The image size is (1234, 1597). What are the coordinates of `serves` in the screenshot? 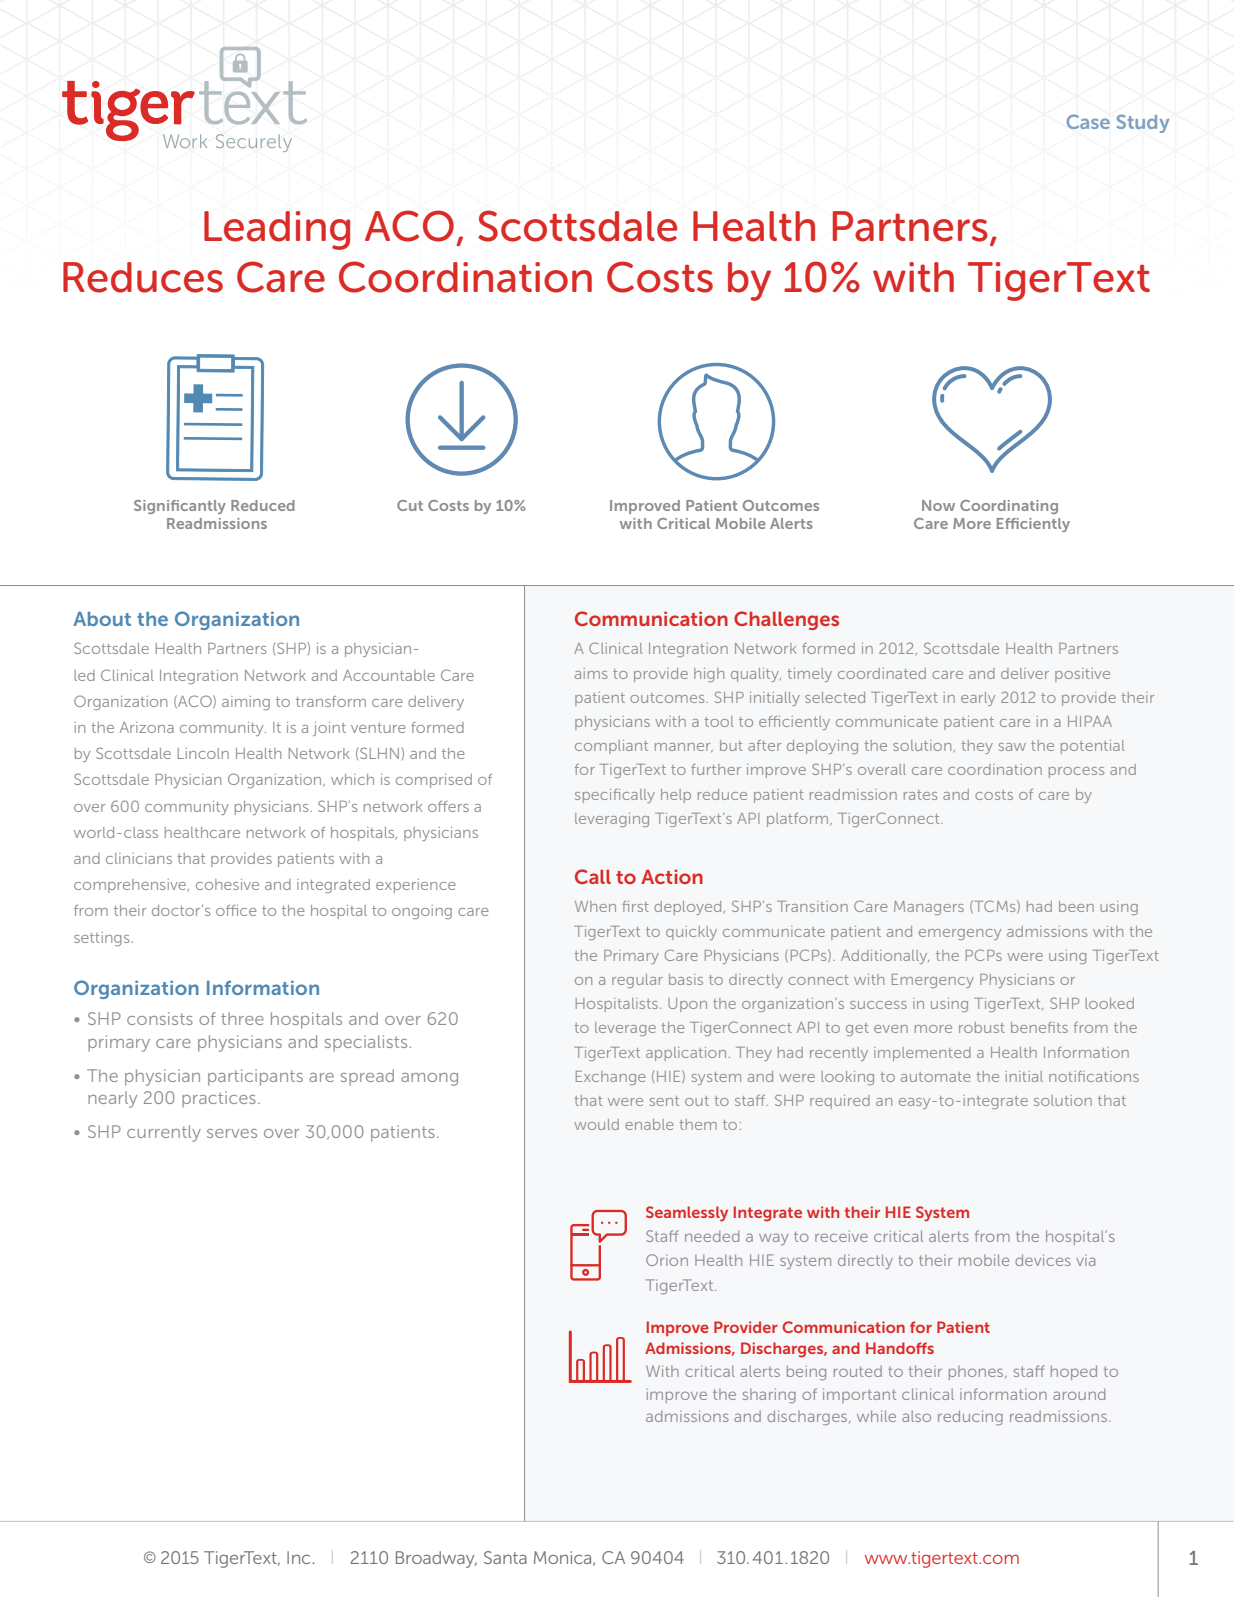 It's located at (232, 1133).
